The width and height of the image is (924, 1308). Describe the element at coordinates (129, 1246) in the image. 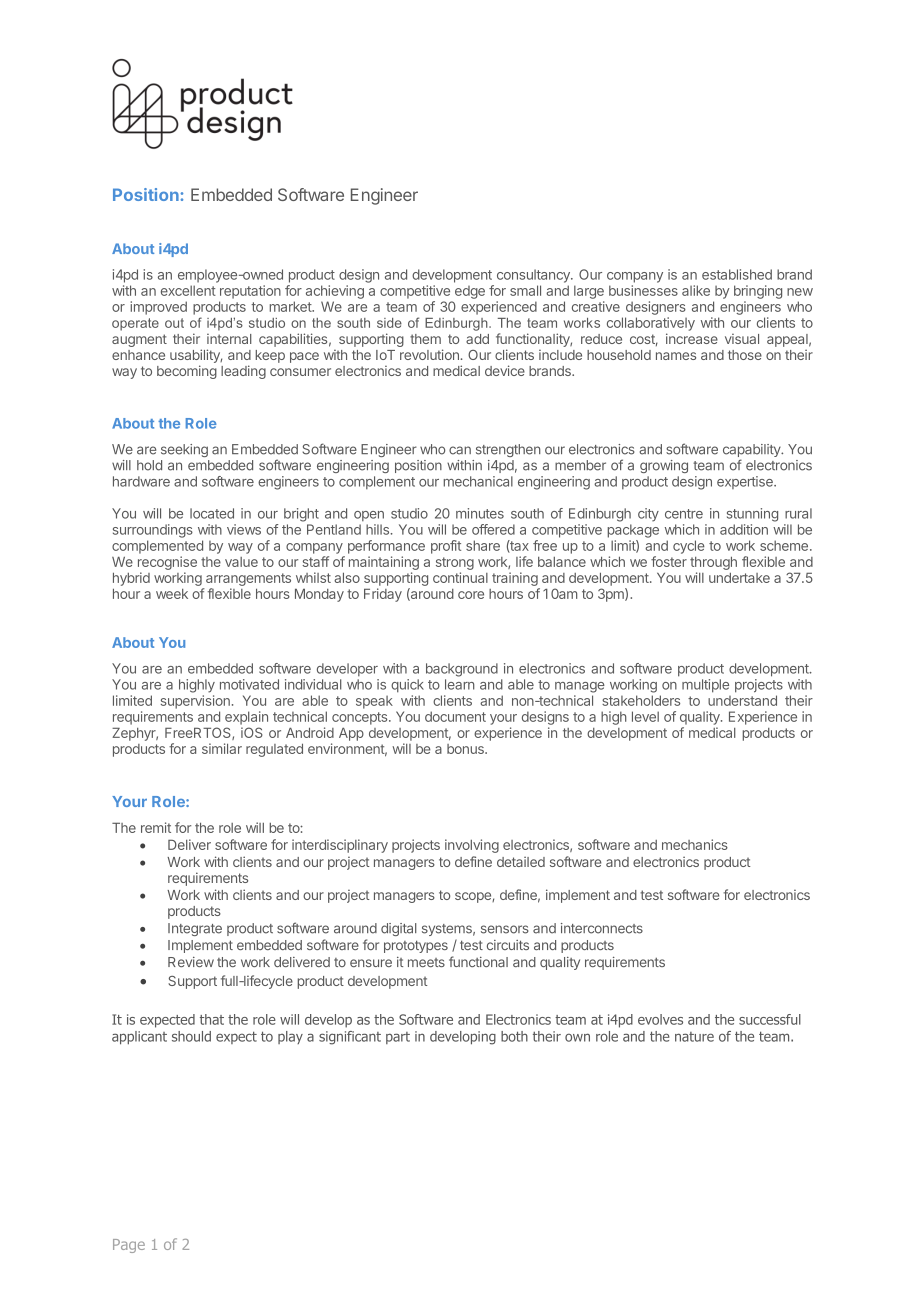

I see `Page` at that location.
